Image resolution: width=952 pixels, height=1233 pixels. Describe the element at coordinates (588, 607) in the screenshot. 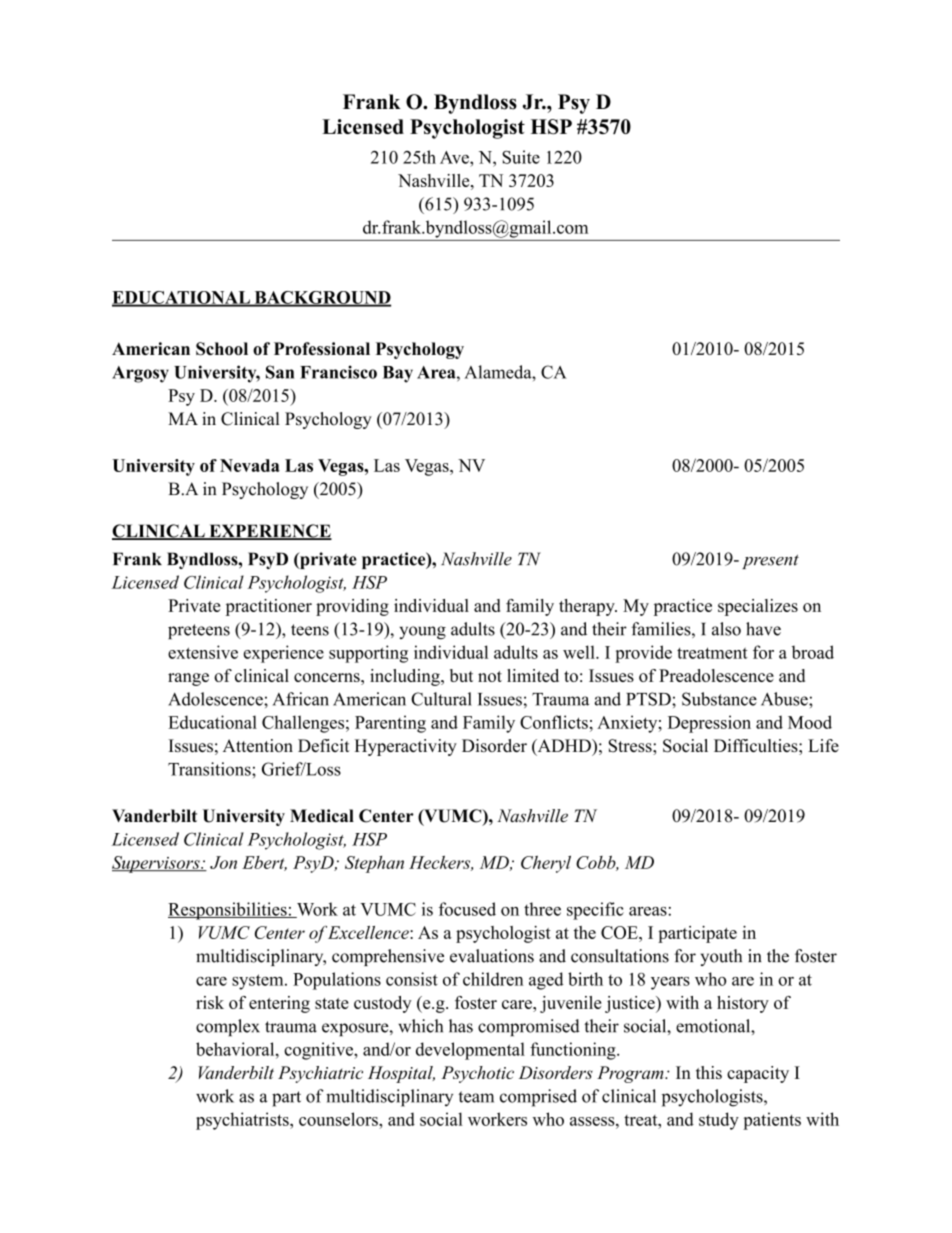

I see `therapy` at that location.
